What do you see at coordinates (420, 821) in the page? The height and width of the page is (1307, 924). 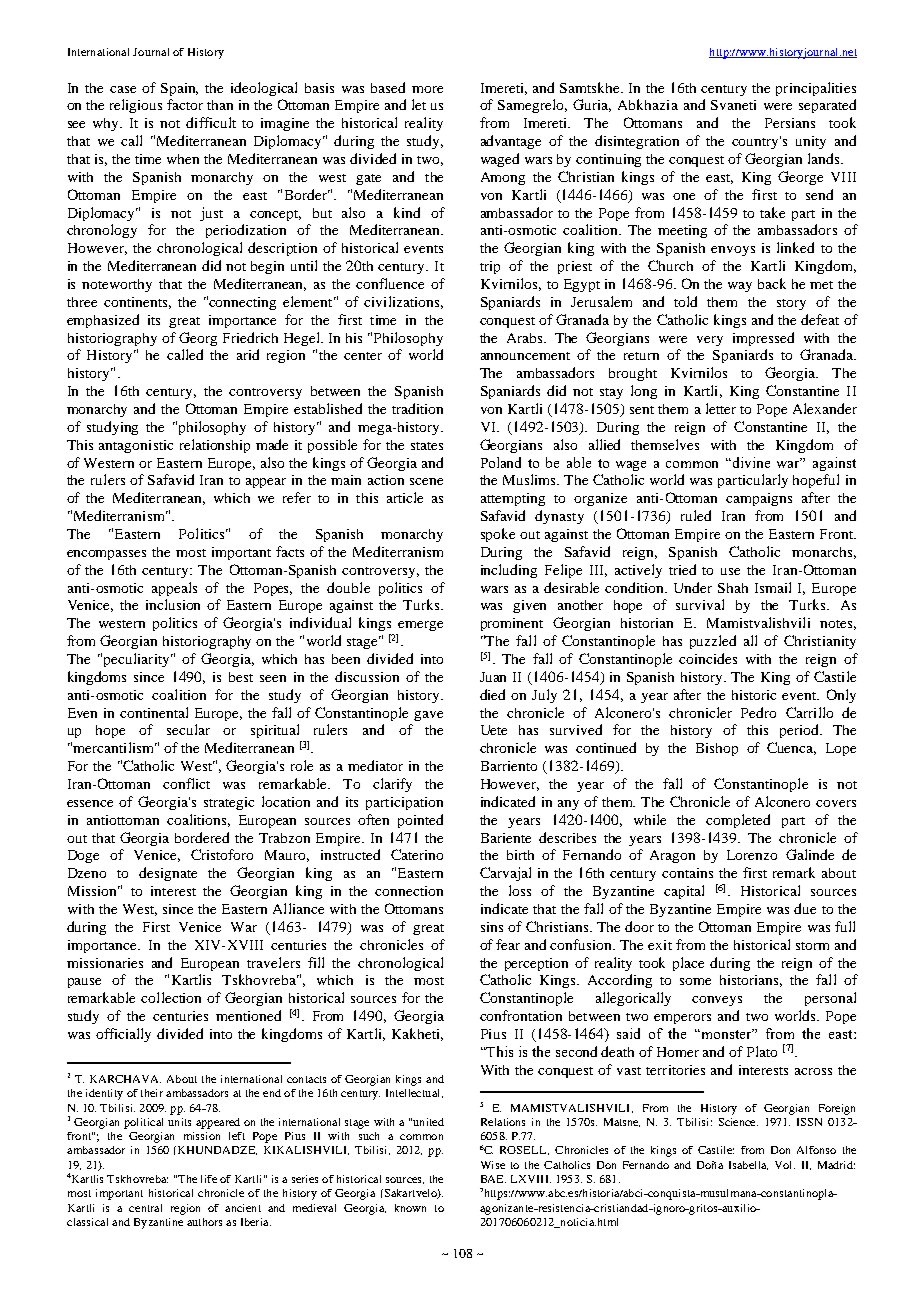 I see `pointed` at bounding box center [420, 821].
